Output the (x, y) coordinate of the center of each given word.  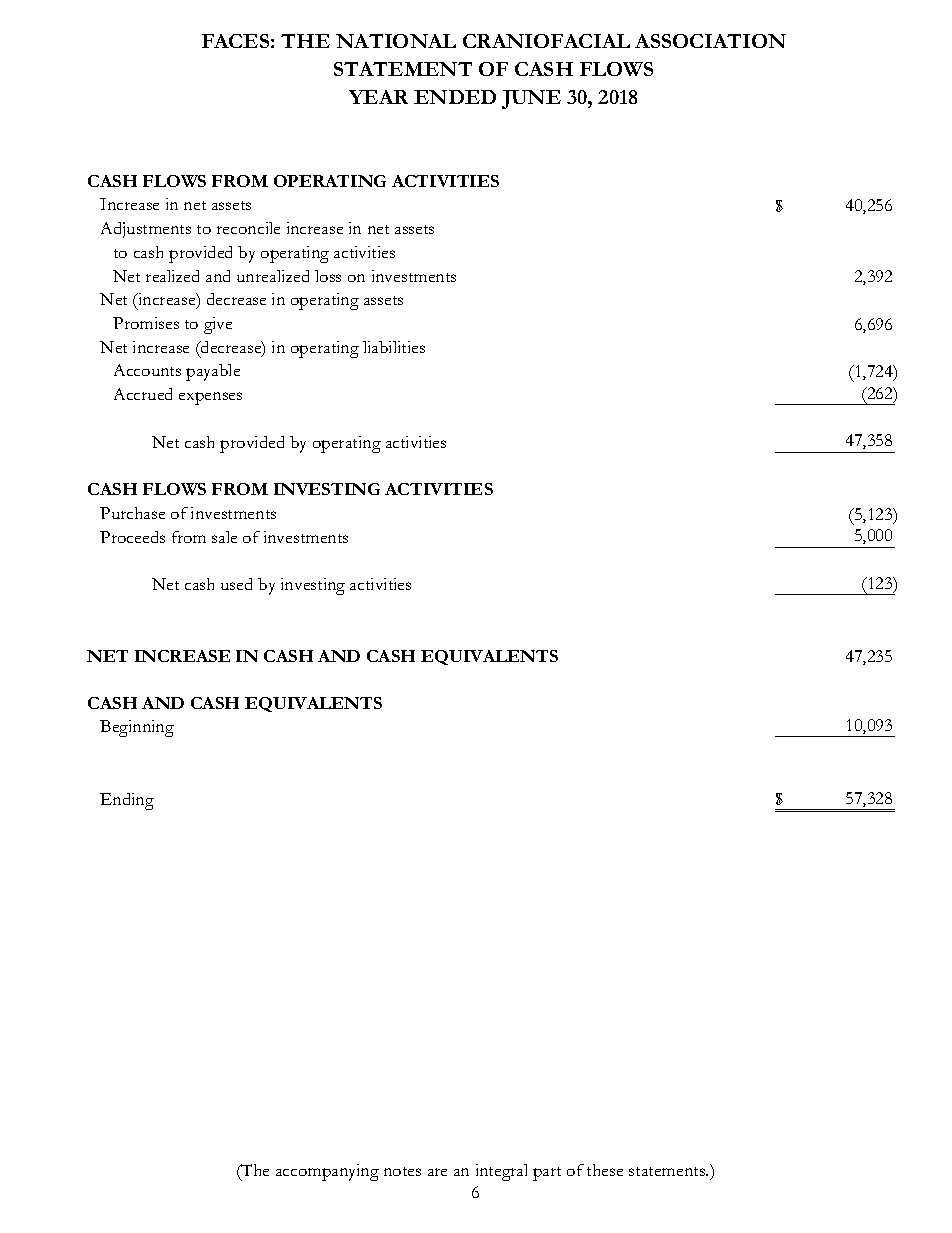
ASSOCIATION (710, 41)
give (218, 325)
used (236, 584)
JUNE (531, 99)
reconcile (248, 228)
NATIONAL (396, 41)
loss (328, 276)
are (437, 1172)
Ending (127, 801)
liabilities (394, 347)
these (605, 1170)
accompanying (327, 1172)
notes (402, 1171)
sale (224, 537)
